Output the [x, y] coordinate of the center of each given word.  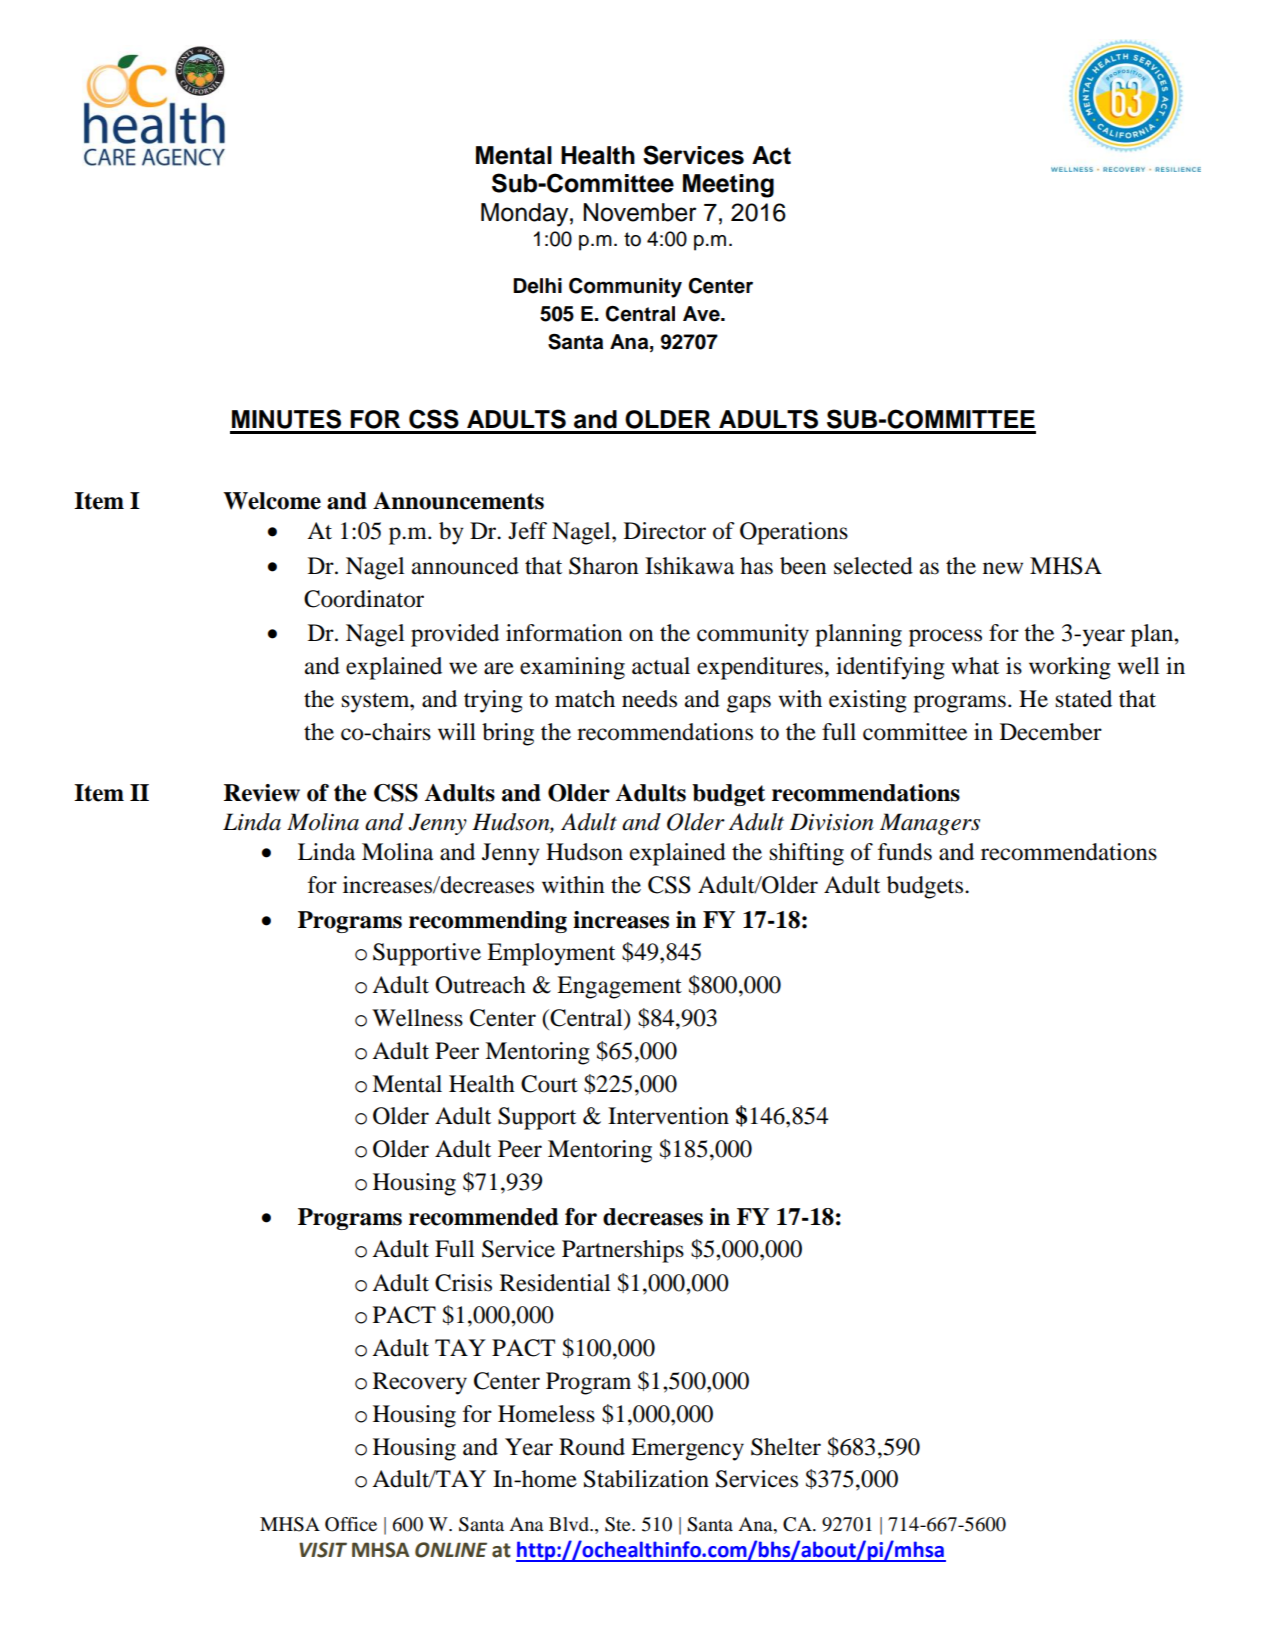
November [640, 212]
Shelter [786, 1447]
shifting [807, 854]
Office [351, 1524]
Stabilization [646, 1479]
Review [262, 793]
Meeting [728, 186]
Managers [930, 824]
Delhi [537, 286]
